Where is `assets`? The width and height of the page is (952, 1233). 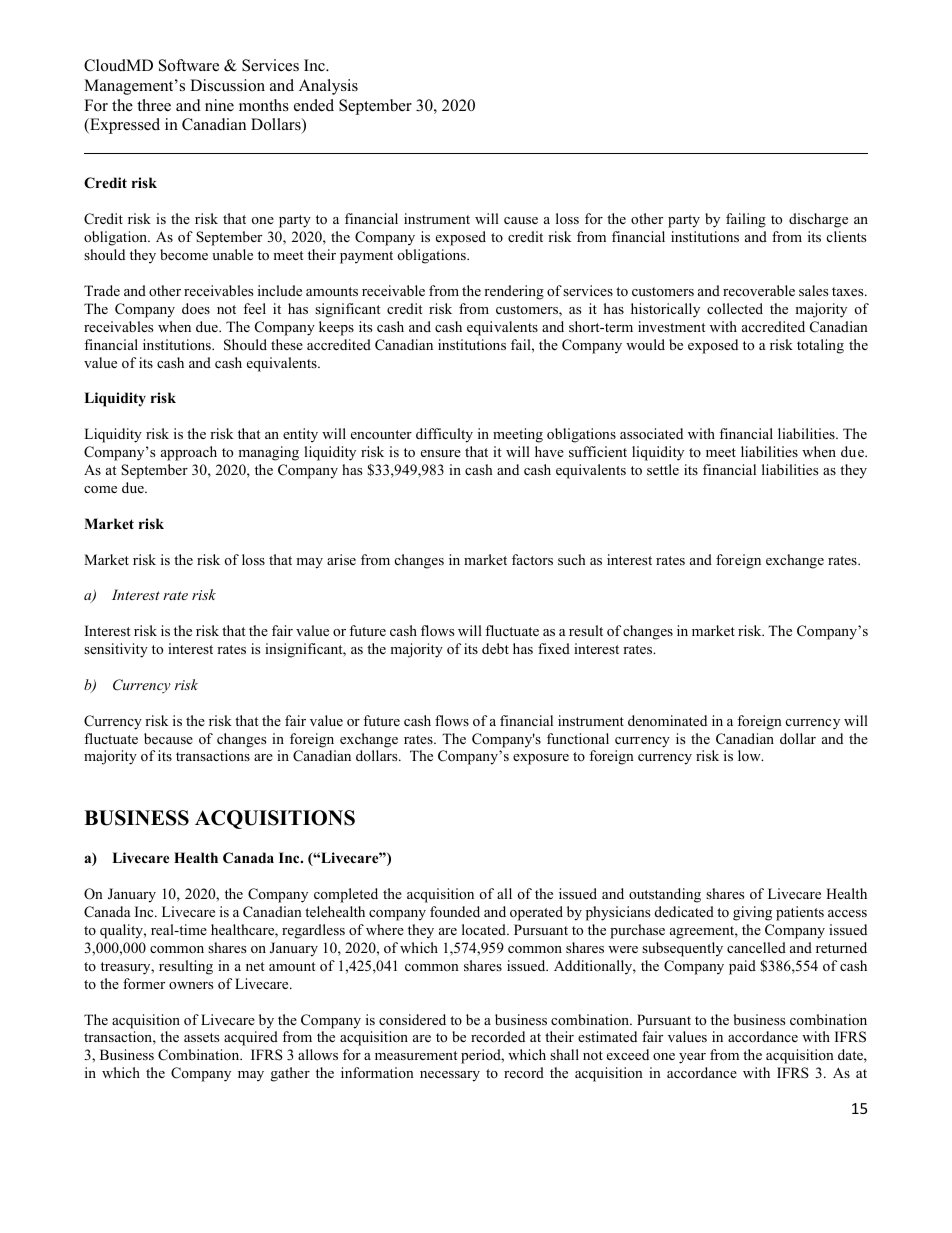
assets is located at coordinates (201, 1037).
